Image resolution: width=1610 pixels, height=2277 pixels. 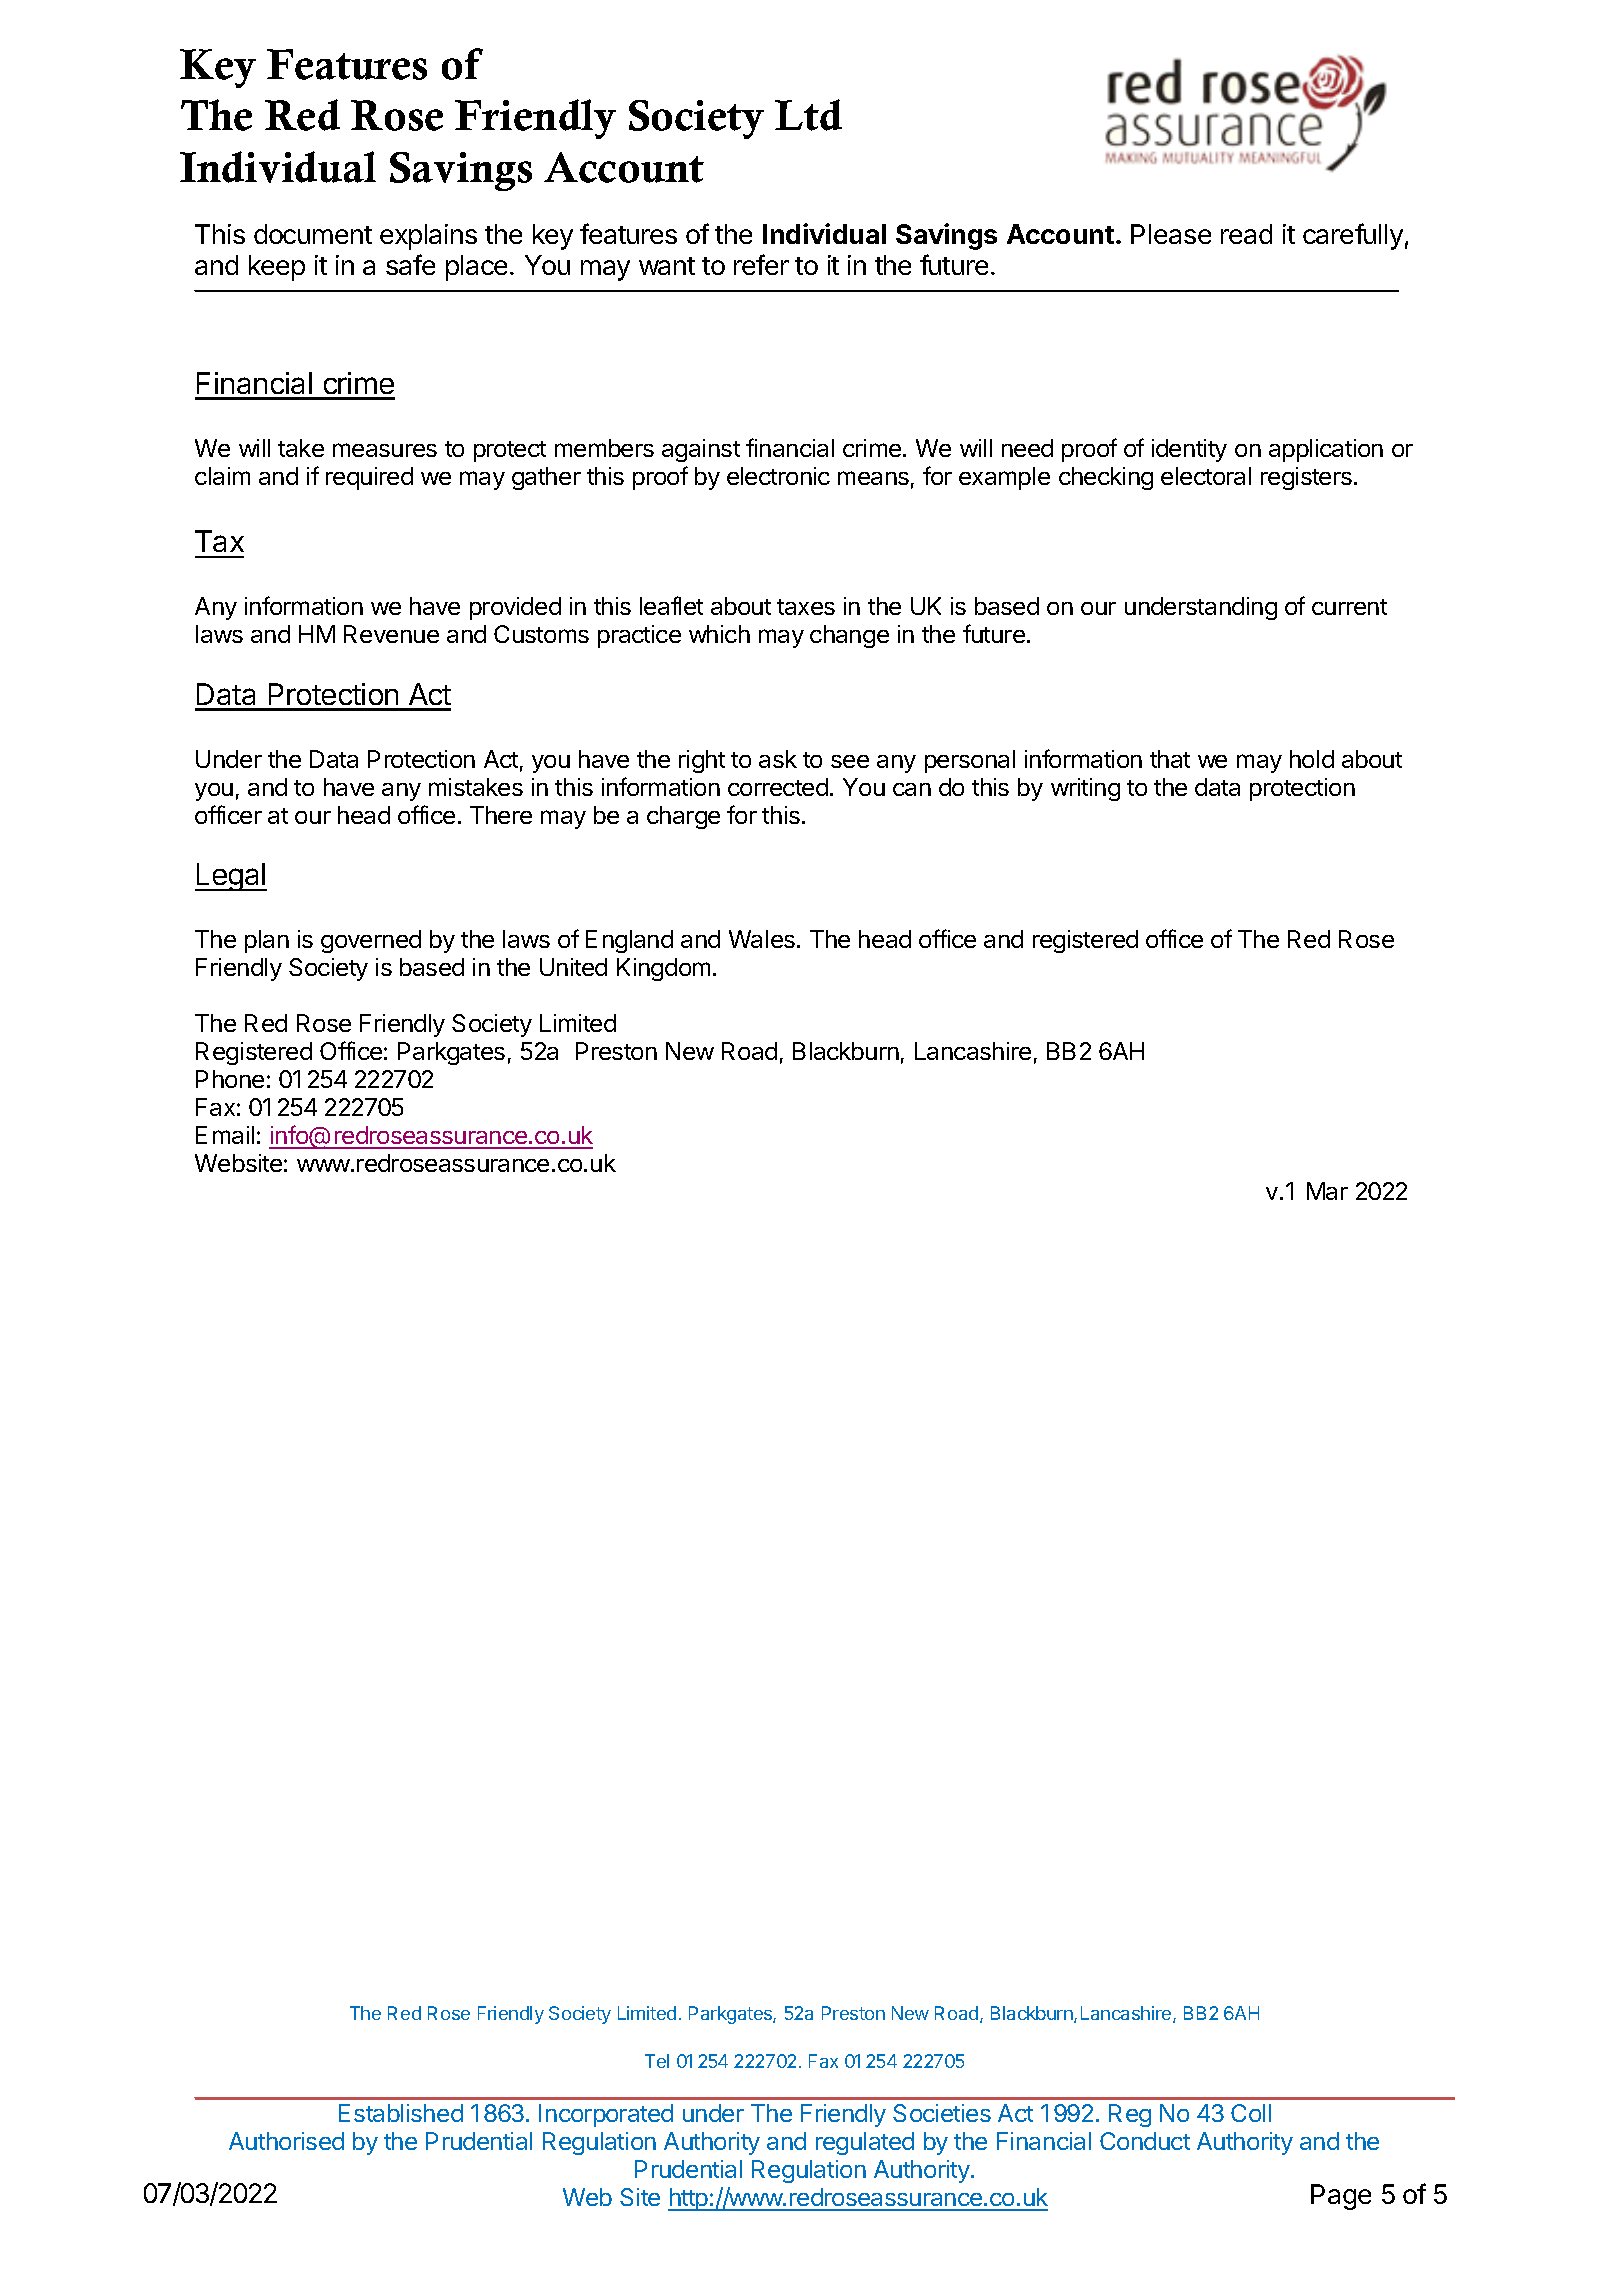 What do you see at coordinates (762, 939) in the image?
I see `Wales` at bounding box center [762, 939].
